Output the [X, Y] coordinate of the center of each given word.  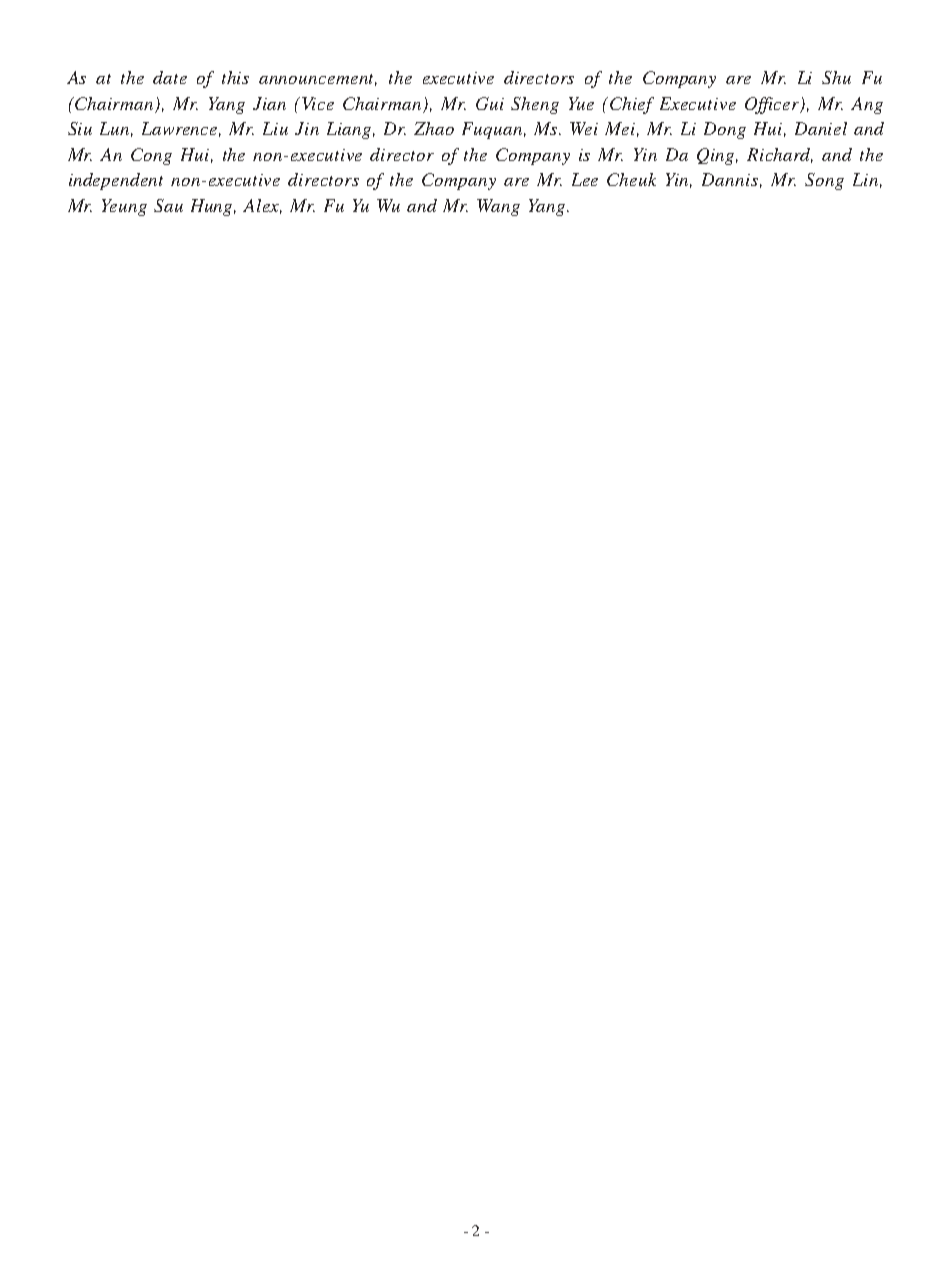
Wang [498, 207]
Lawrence [181, 129]
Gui [490, 103]
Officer [773, 105]
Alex [262, 206]
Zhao [434, 128]
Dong [725, 130]
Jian [269, 103]
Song [824, 181]
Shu [836, 77]
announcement [318, 80]
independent [116, 181]
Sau [168, 205]
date [170, 77]
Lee [585, 179]
